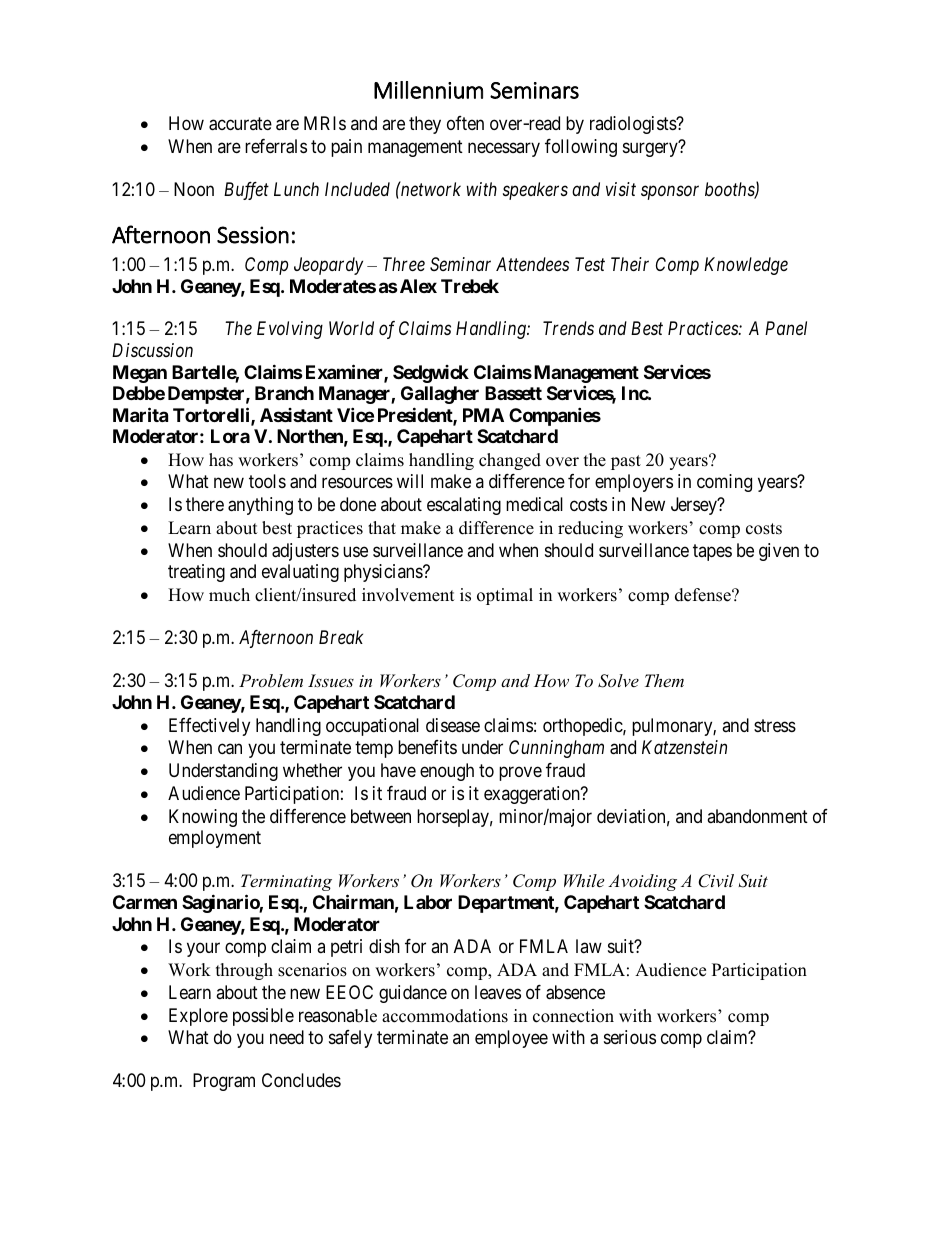 Image resolution: width=952 pixels, height=1233 pixels. I want to click on PMA, so click(483, 415).
